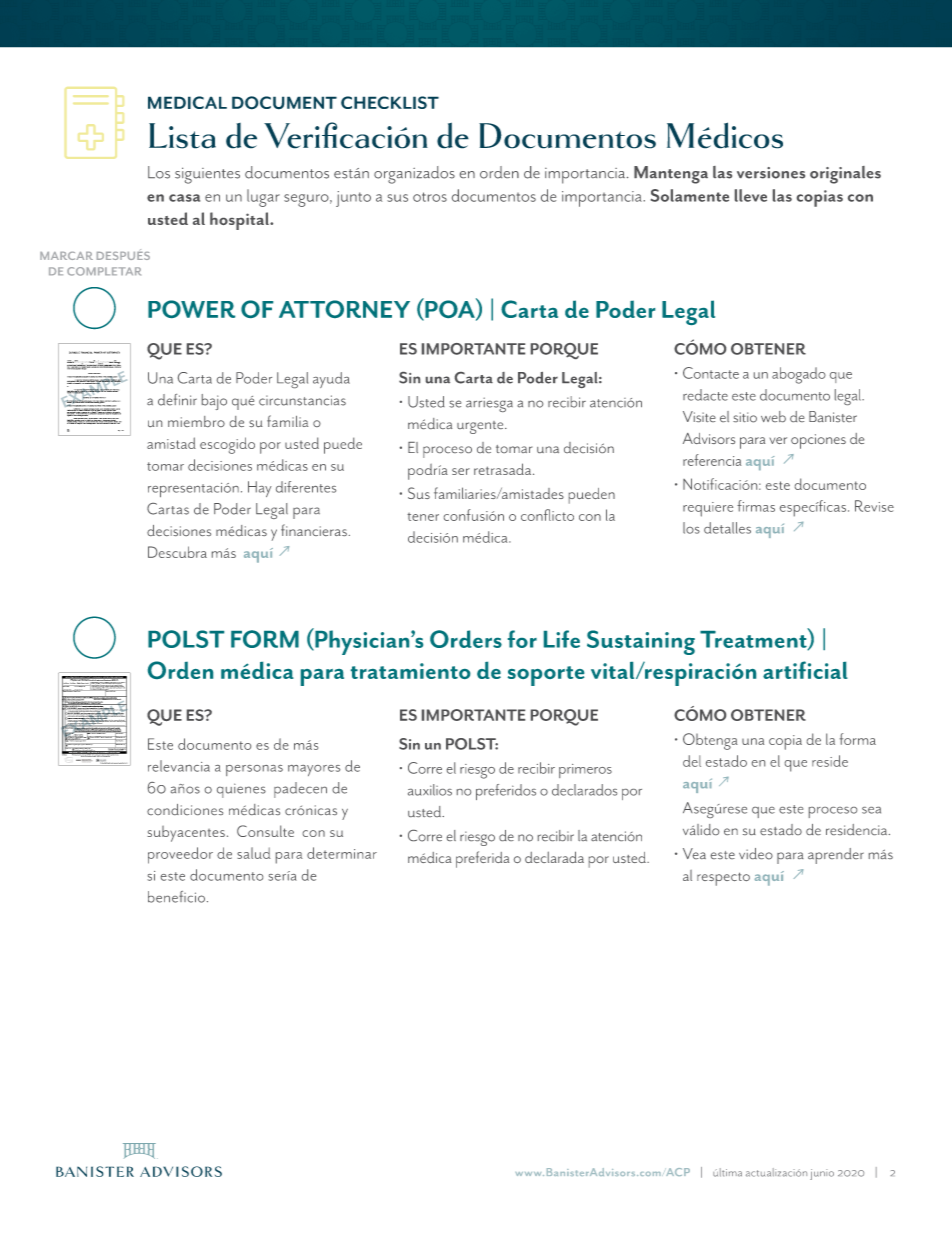 Image resolution: width=952 pixels, height=1233 pixels. Describe the element at coordinates (185, 809) in the screenshot. I see `condiciones` at that location.
